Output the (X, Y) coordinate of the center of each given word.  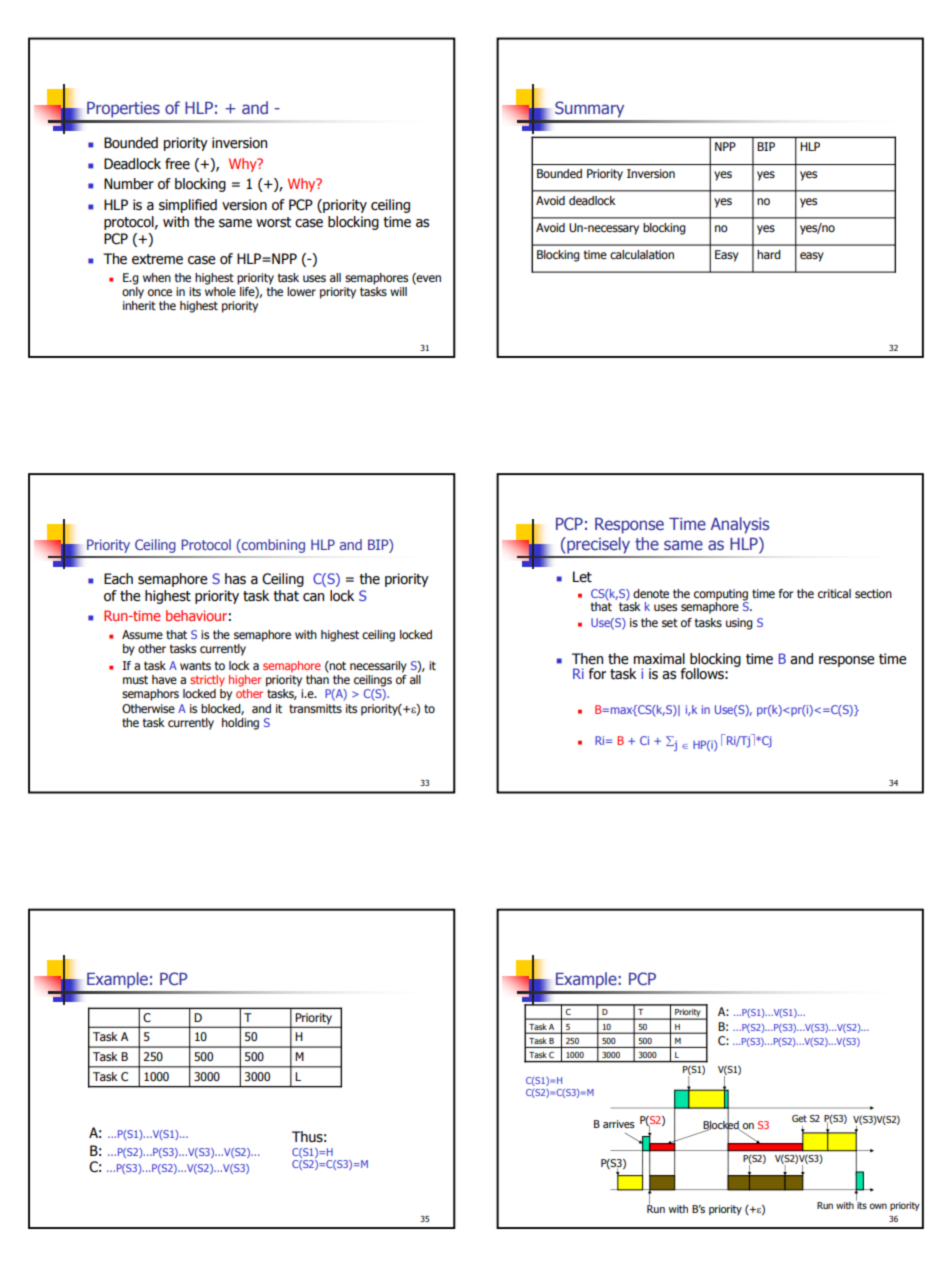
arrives (619, 1124)
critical (834, 593)
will (398, 291)
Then (587, 659)
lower (301, 292)
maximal (659, 659)
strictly (207, 681)
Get (799, 1118)
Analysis (740, 525)
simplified (188, 206)
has (235, 579)
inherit (139, 306)
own (878, 1206)
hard (769, 254)
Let (582, 577)
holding (240, 724)
